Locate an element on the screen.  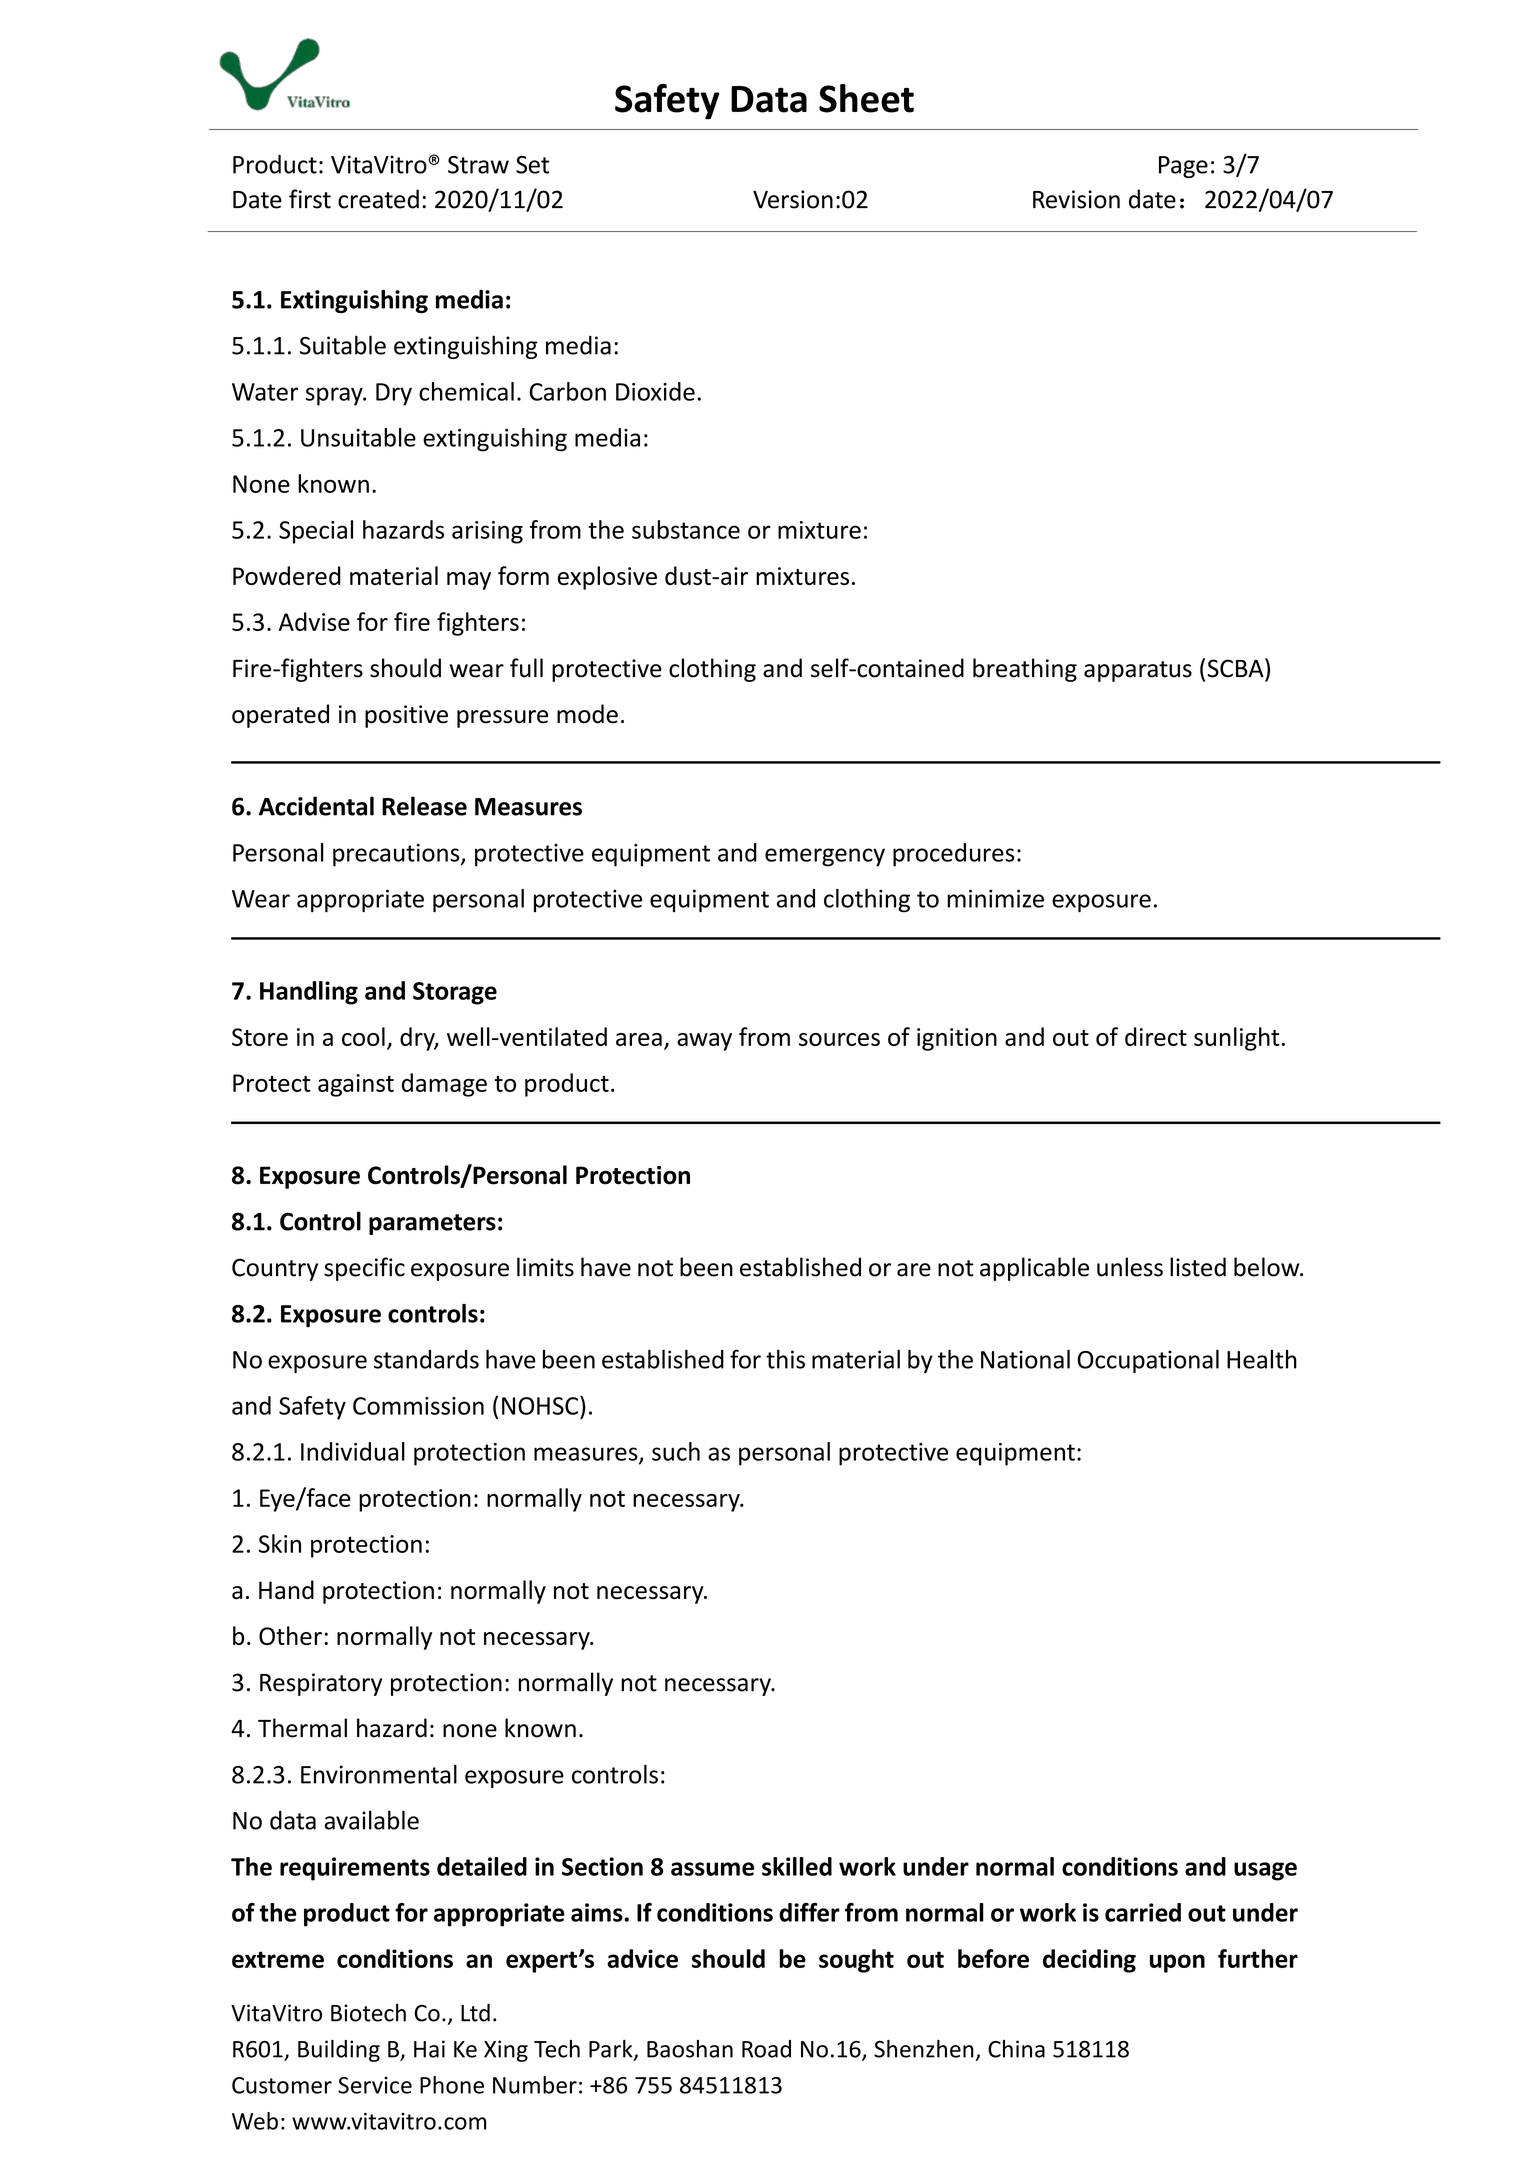
Page is located at coordinates (1183, 167).
